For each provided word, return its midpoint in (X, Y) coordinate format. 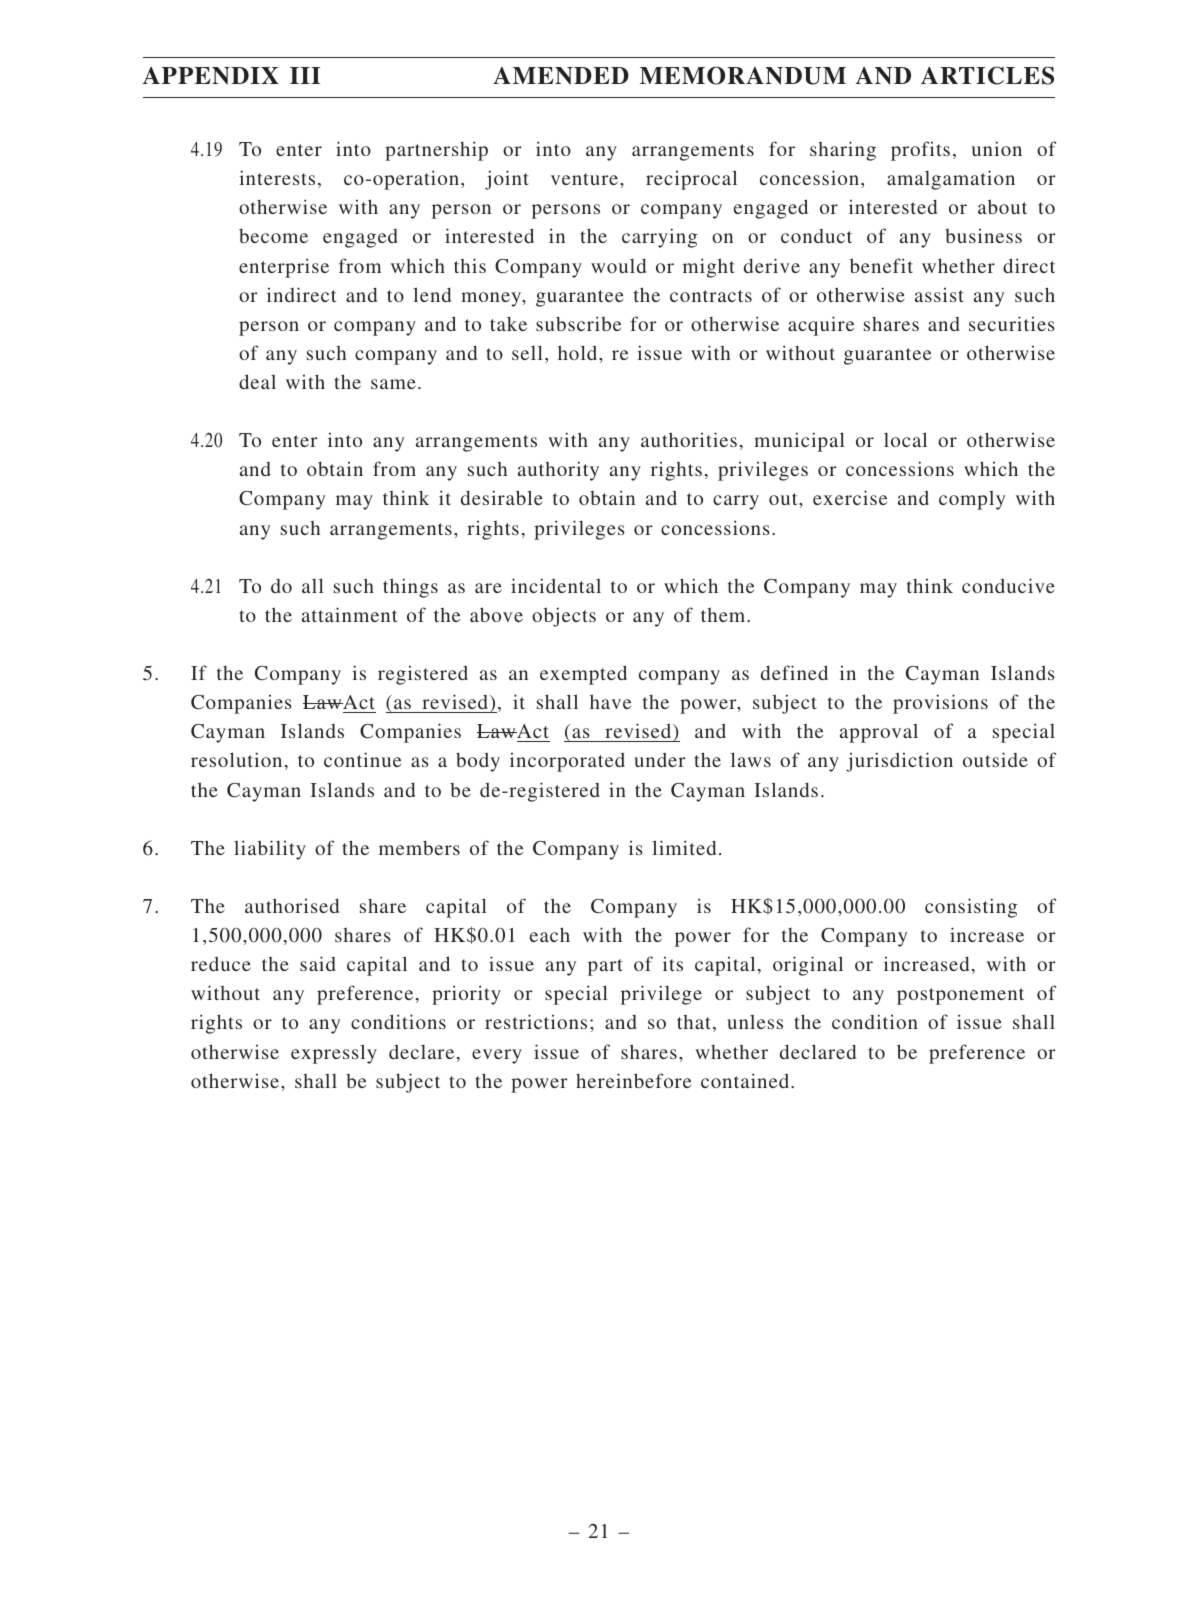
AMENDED (561, 76)
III (305, 75)
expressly (334, 1054)
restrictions (536, 1021)
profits (920, 151)
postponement (960, 996)
